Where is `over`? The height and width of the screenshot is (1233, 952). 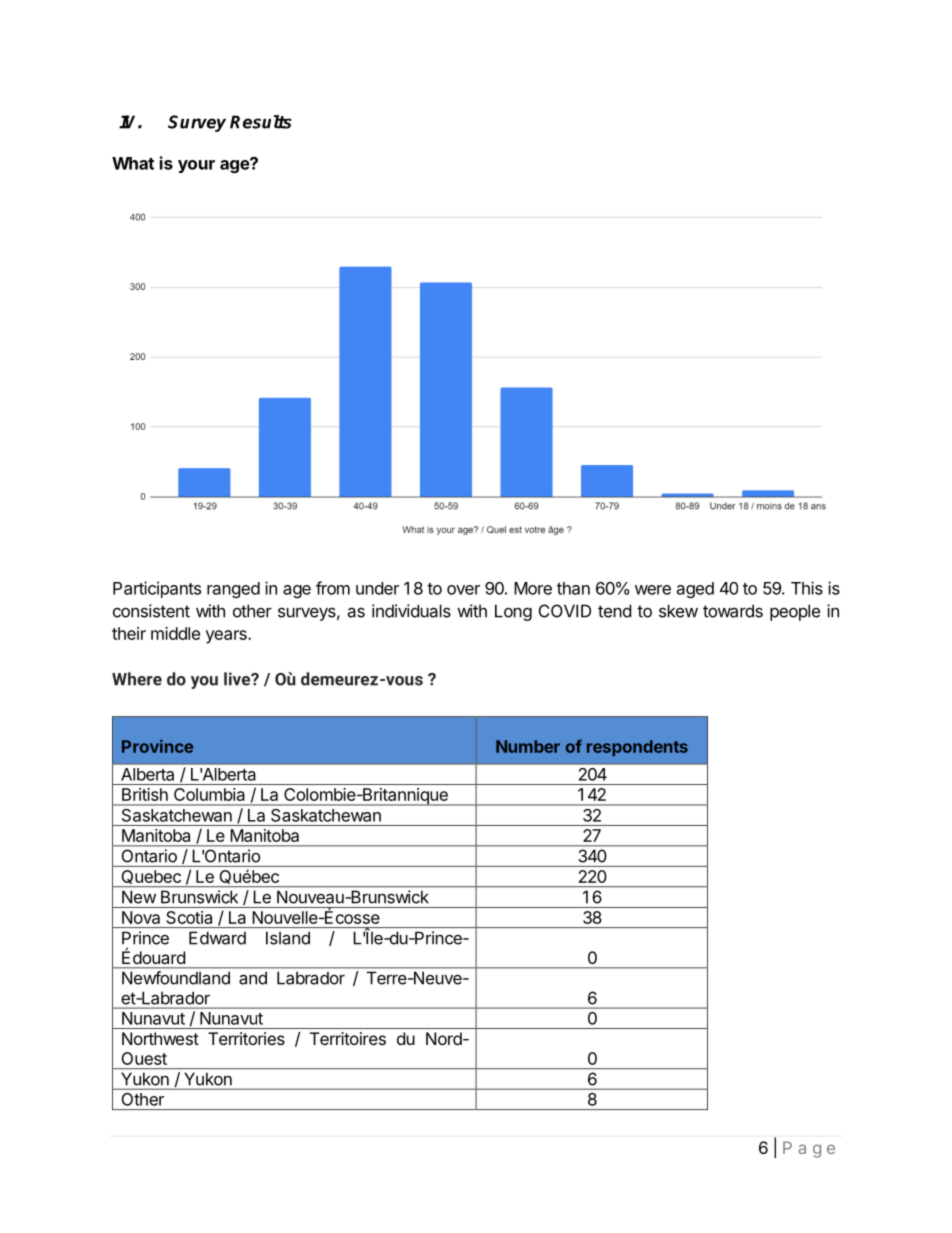 over is located at coordinates (463, 590).
